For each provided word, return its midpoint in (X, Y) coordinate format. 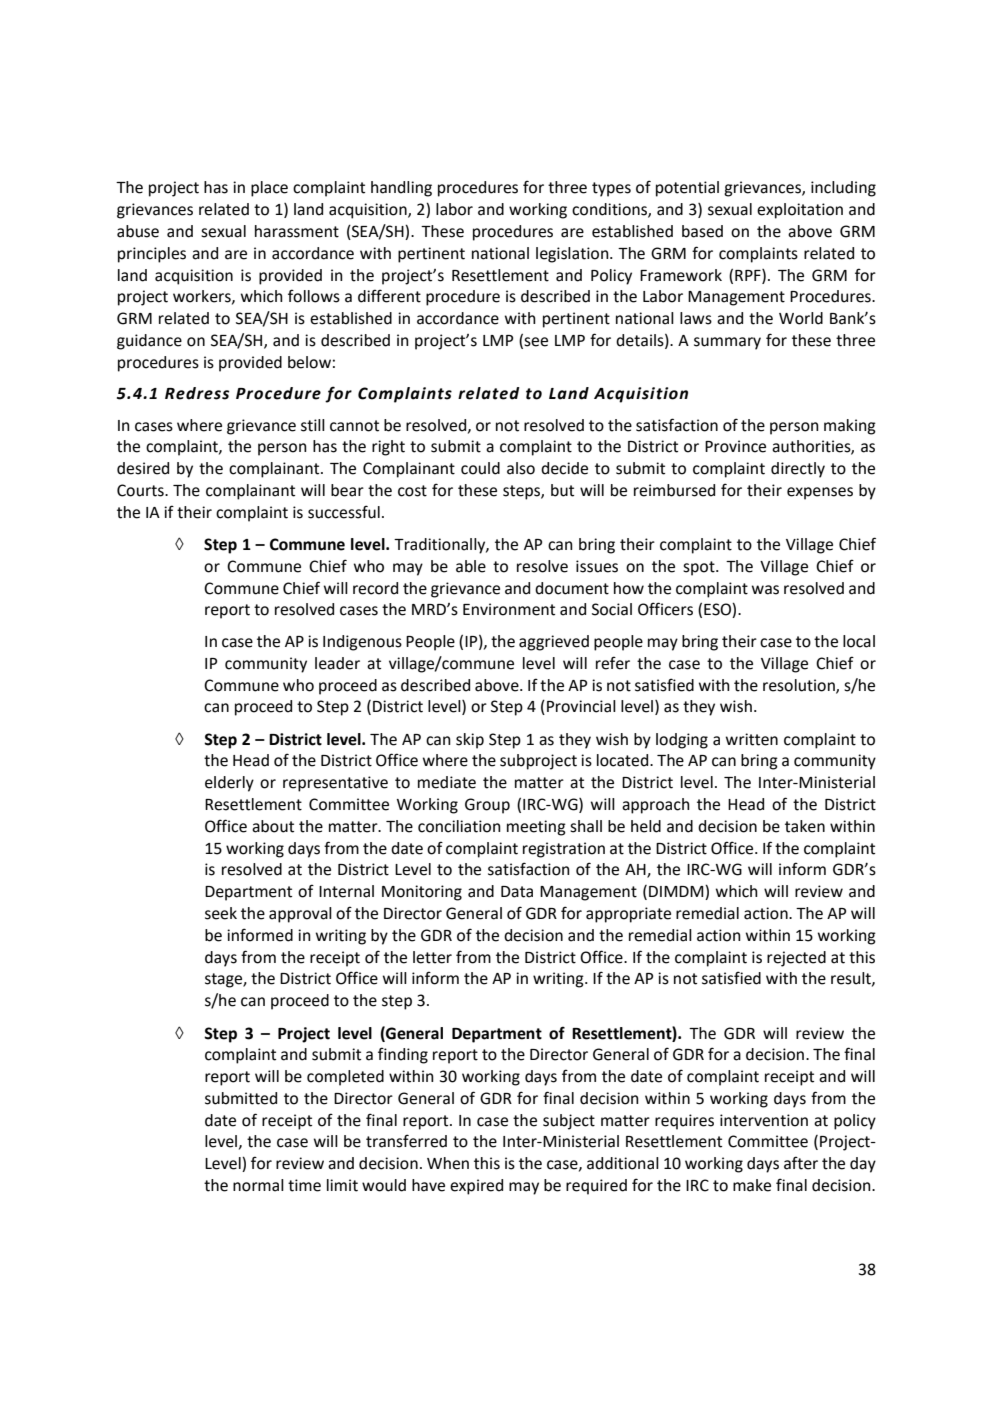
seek (221, 913)
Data (517, 892)
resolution (800, 686)
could (480, 468)
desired (143, 468)
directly (798, 470)
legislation (573, 255)
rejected (796, 959)
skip (470, 741)
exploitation (800, 211)
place (269, 189)
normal (258, 1185)
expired (476, 1187)
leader (337, 663)
